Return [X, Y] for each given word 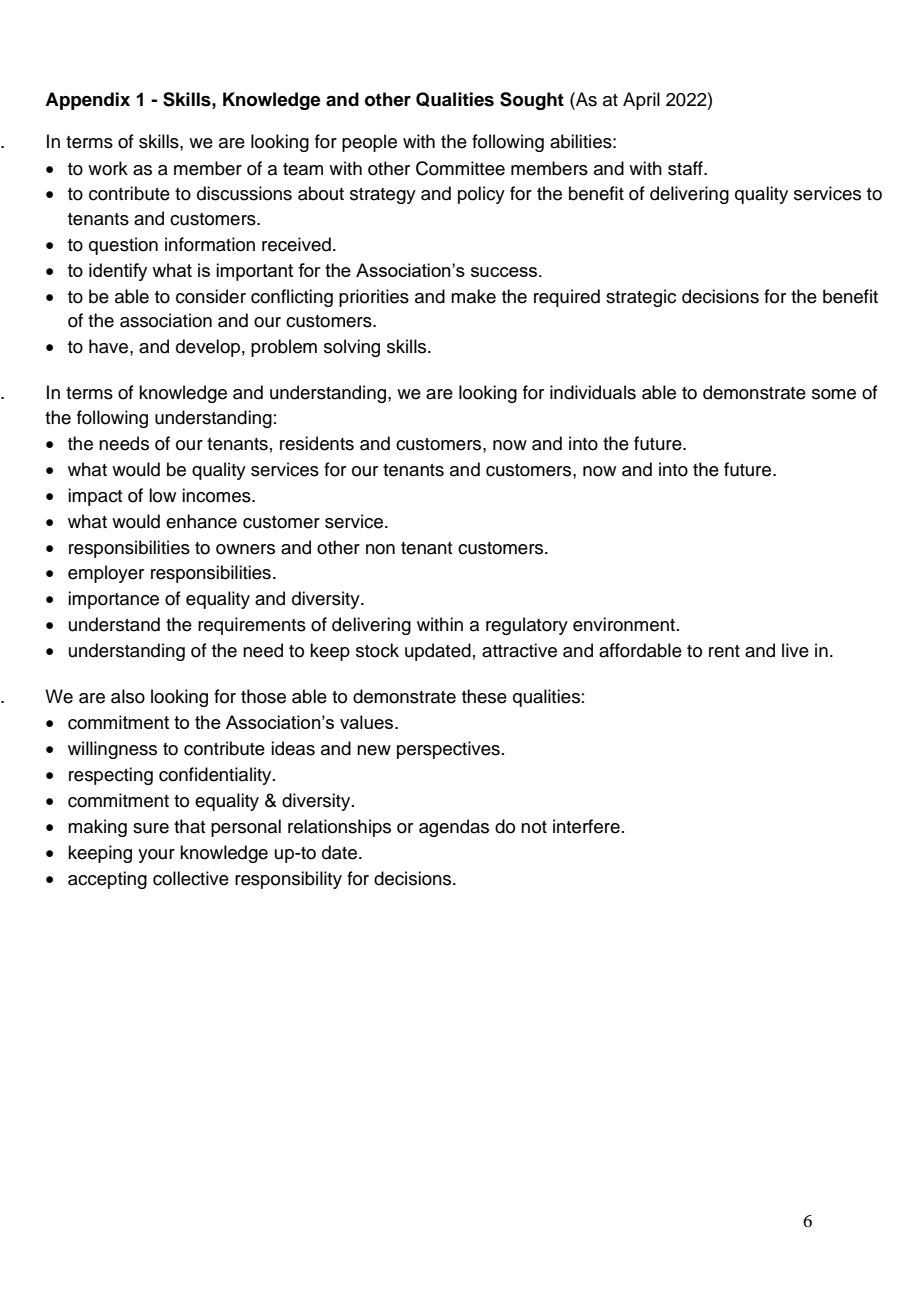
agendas [454, 828]
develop [208, 348]
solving [352, 348]
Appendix [87, 101]
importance [113, 600]
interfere [586, 826]
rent [724, 651]
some [834, 394]
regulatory [527, 626]
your [156, 856]
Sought [532, 101]
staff [686, 168]
